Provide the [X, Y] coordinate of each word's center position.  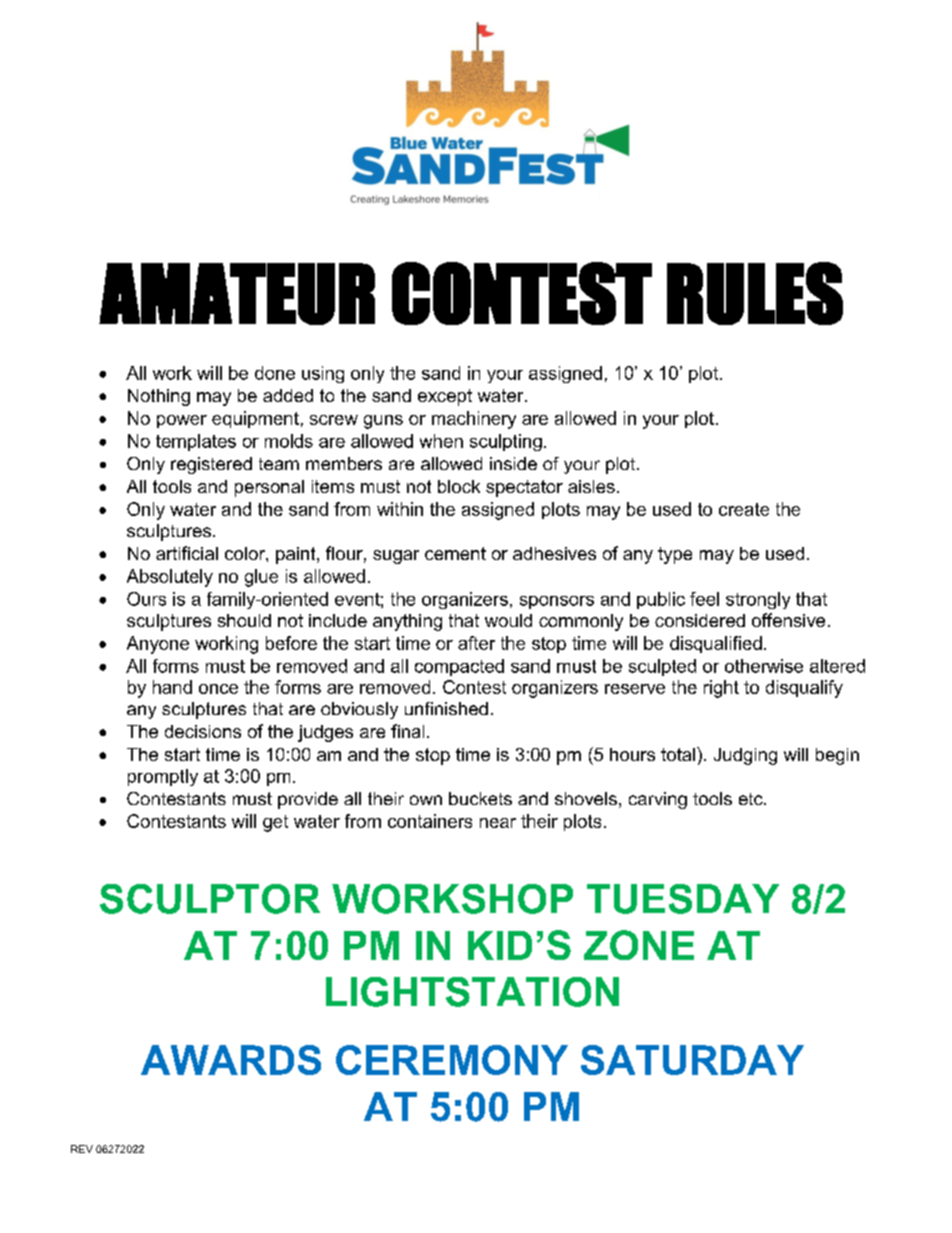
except [445, 397]
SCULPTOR [210, 899]
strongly [758, 600]
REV [82, 1149]
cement [455, 553]
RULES [755, 293]
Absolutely [170, 578]
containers [430, 821]
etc [752, 799]
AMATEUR [237, 294]
